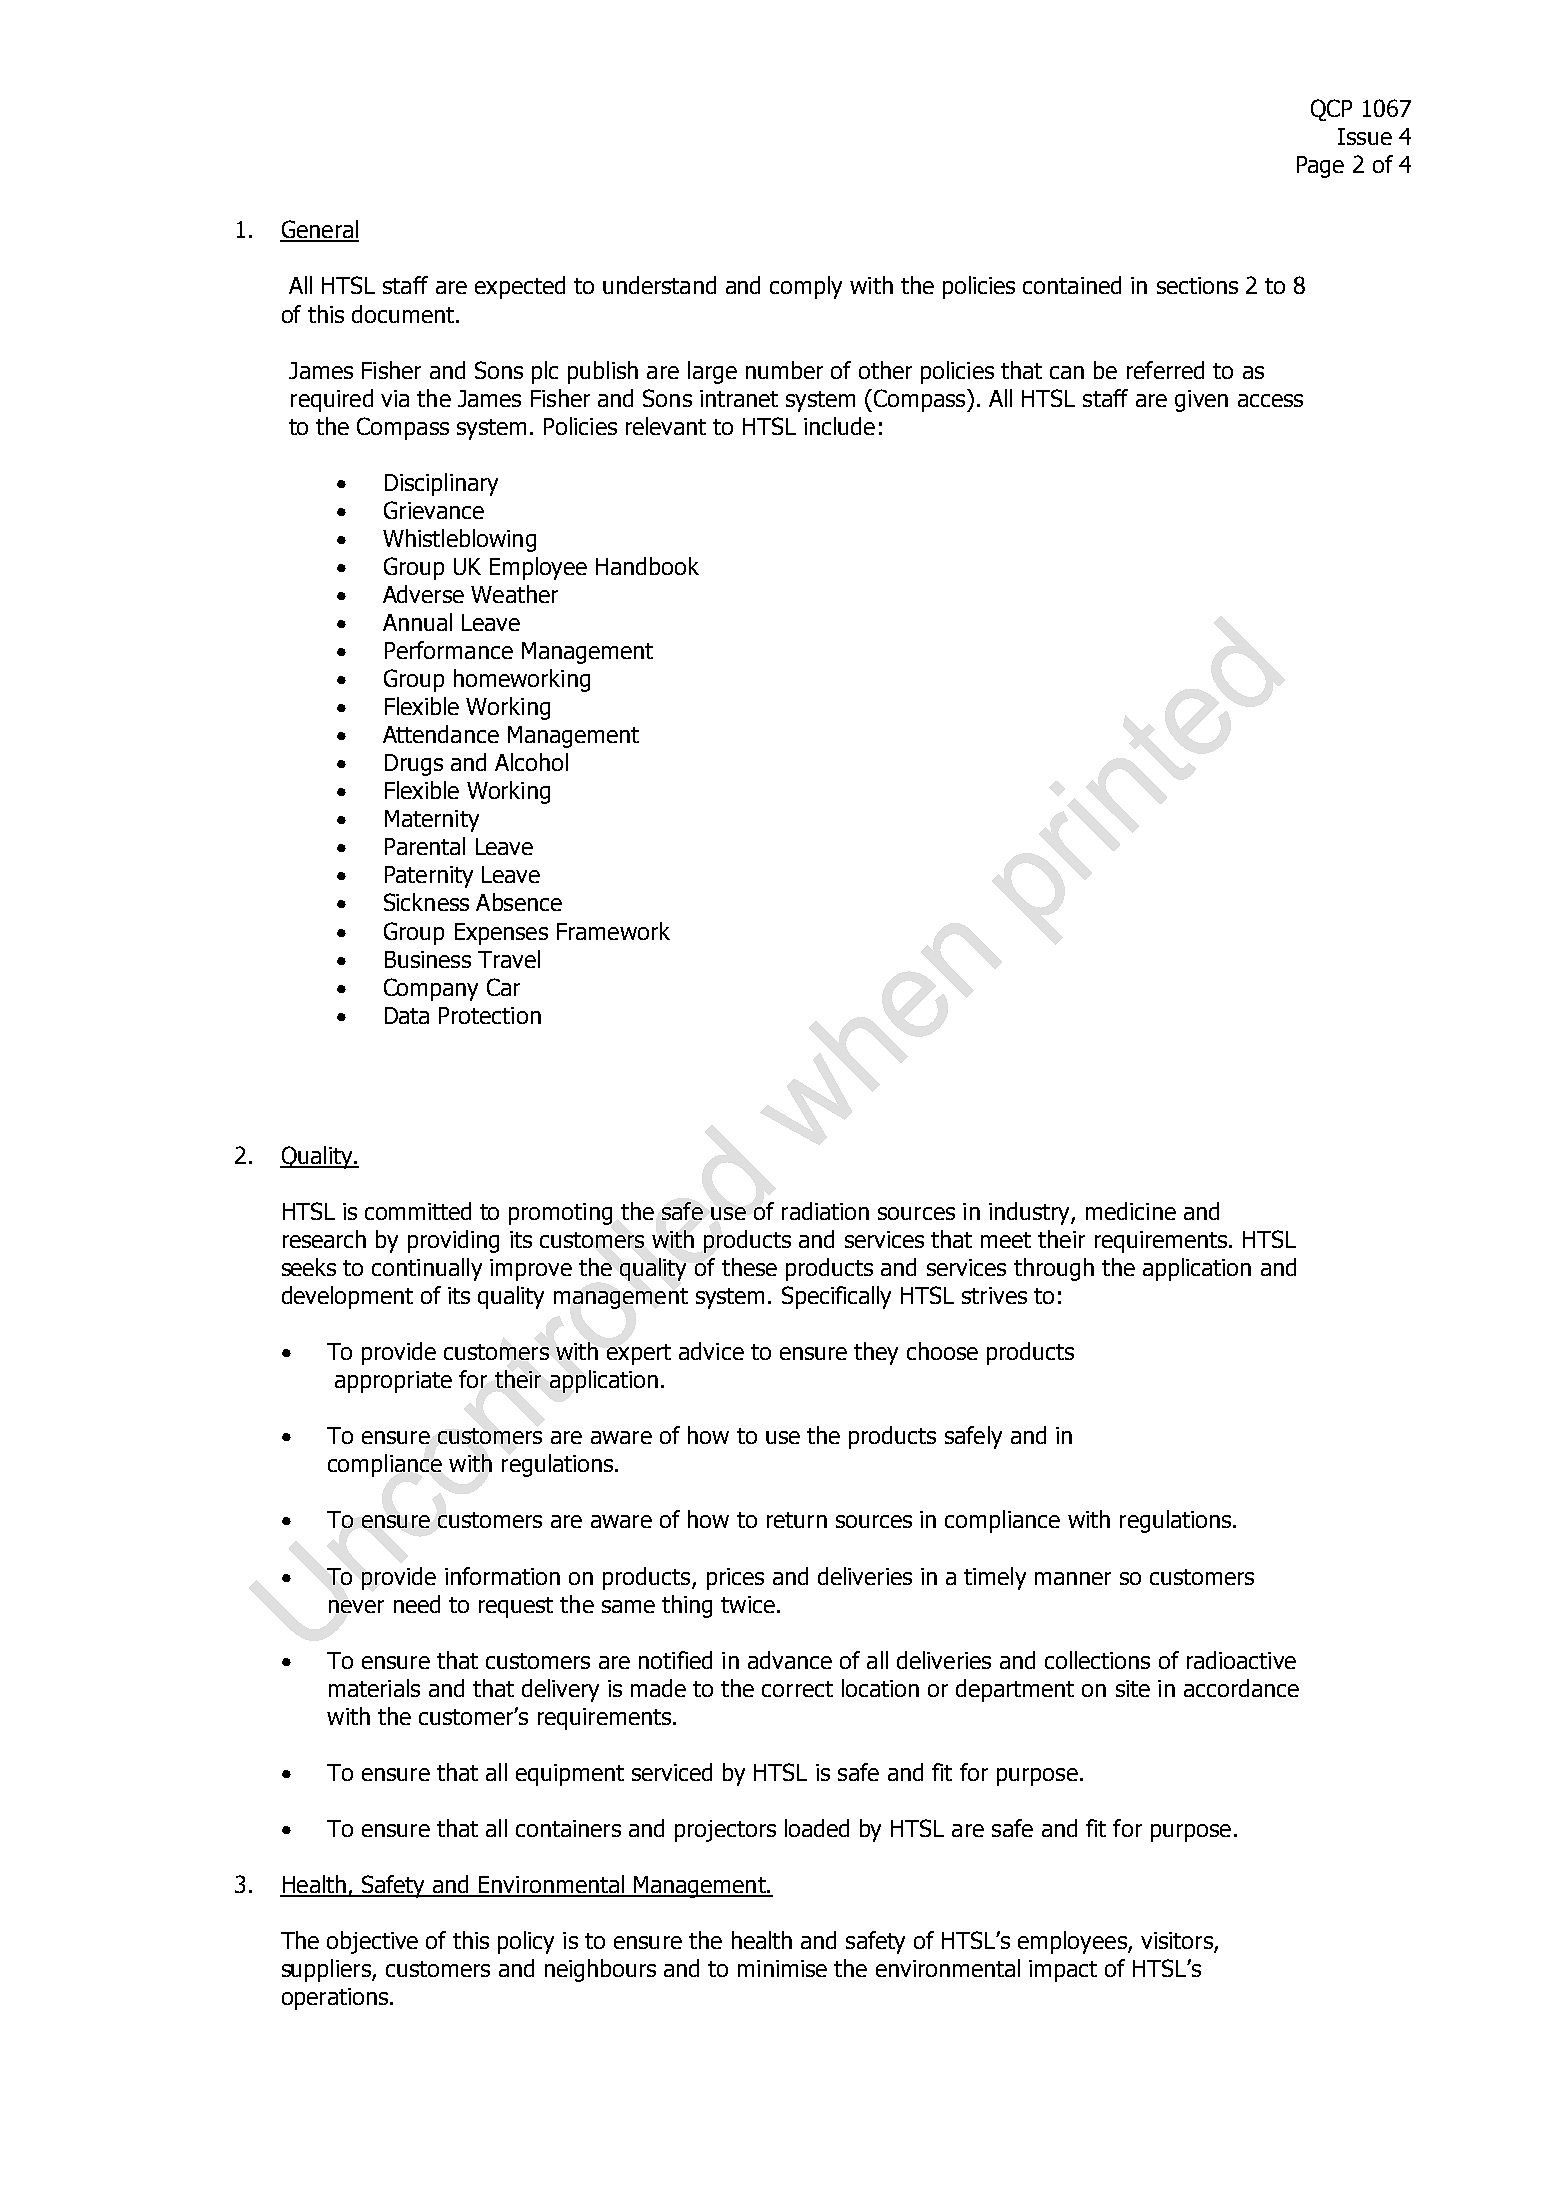  What do you see at coordinates (797, 1520) in the screenshot?
I see `return` at bounding box center [797, 1520].
